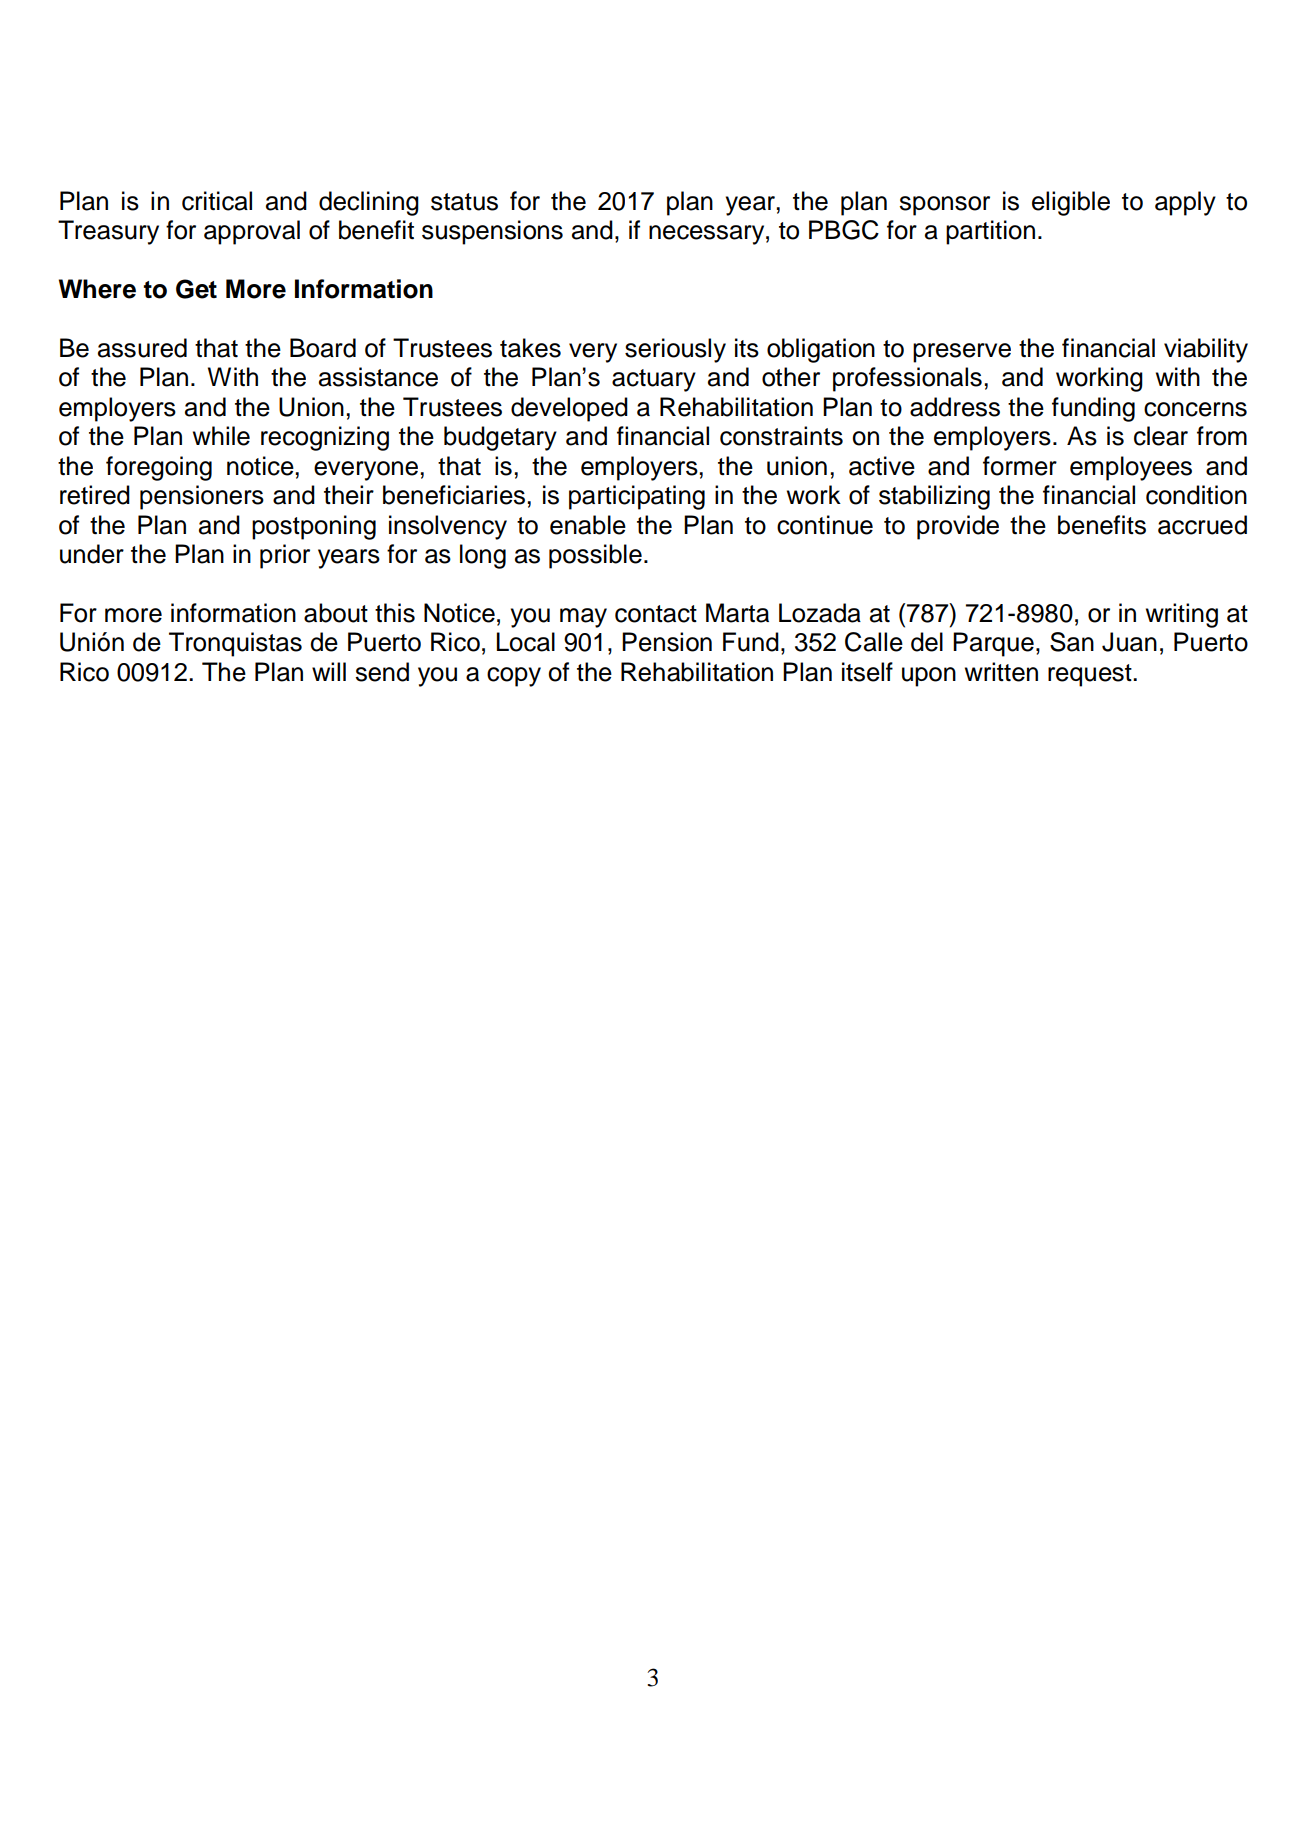 Image resolution: width=1305 pixels, height=1847 pixels. What do you see at coordinates (221, 436) in the document?
I see `while` at bounding box center [221, 436].
